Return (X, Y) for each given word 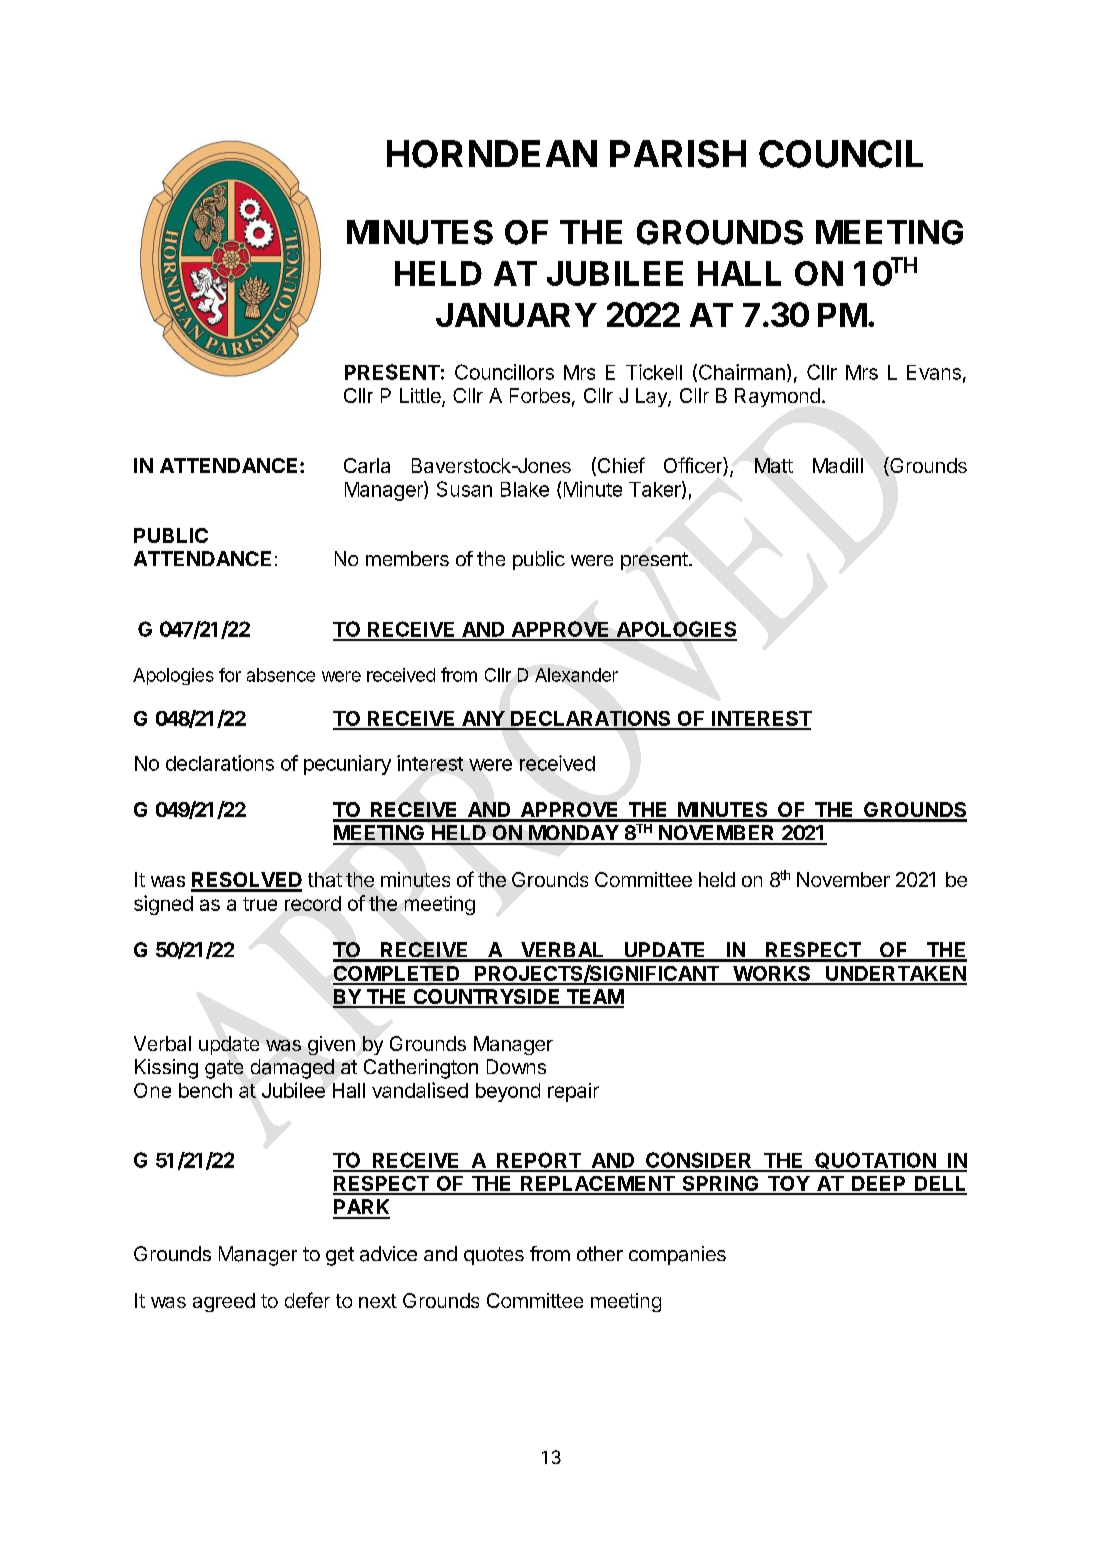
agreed (224, 1302)
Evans (934, 372)
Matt (774, 465)
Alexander (576, 675)
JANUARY (516, 315)
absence (281, 675)
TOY (788, 1185)
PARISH (678, 154)
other (600, 1253)
